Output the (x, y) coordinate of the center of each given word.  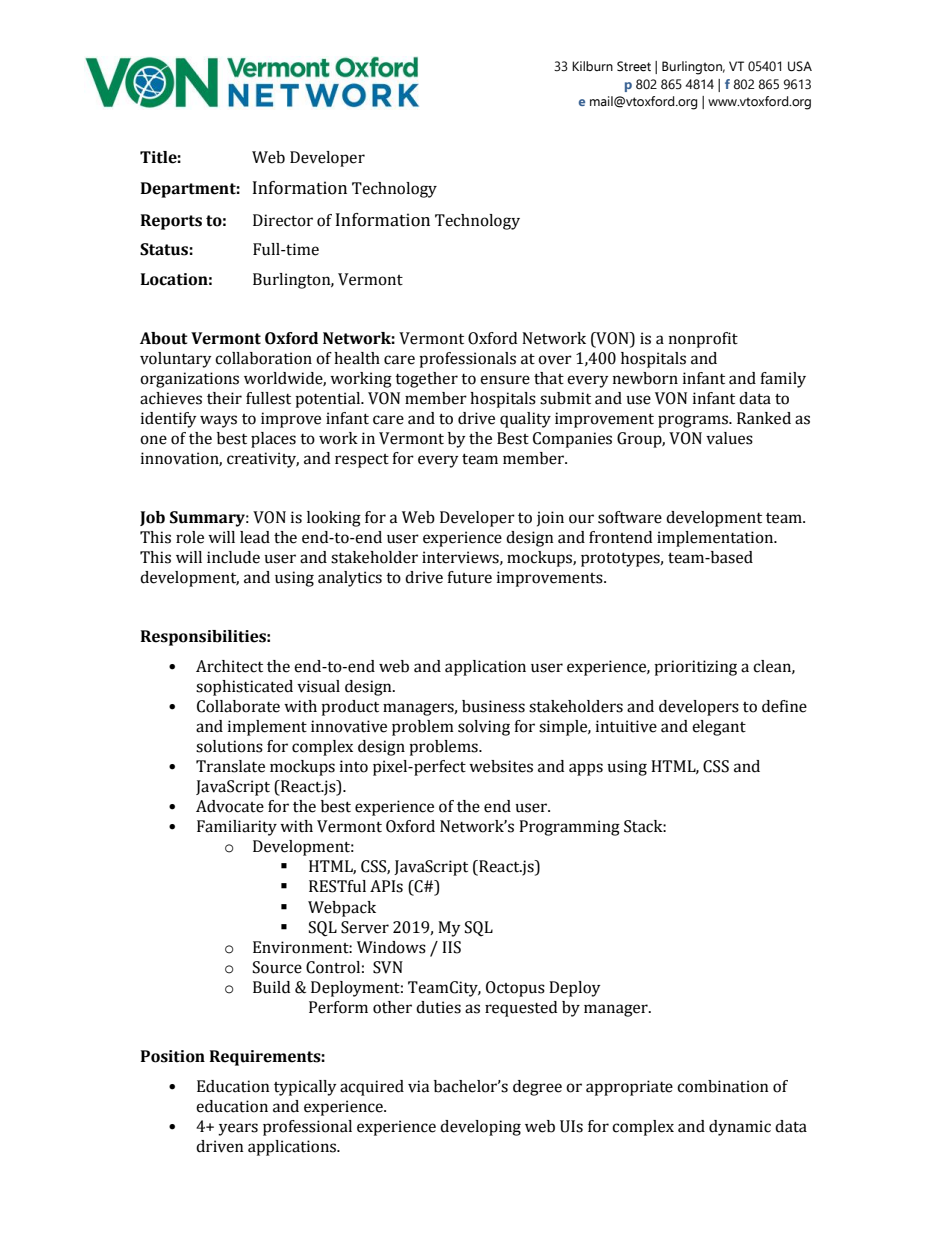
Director (283, 220)
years (238, 1129)
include (233, 557)
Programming (569, 828)
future (469, 577)
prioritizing (695, 668)
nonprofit (703, 340)
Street (634, 66)
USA (800, 66)
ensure (505, 380)
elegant (719, 728)
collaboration (263, 358)
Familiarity (237, 828)
